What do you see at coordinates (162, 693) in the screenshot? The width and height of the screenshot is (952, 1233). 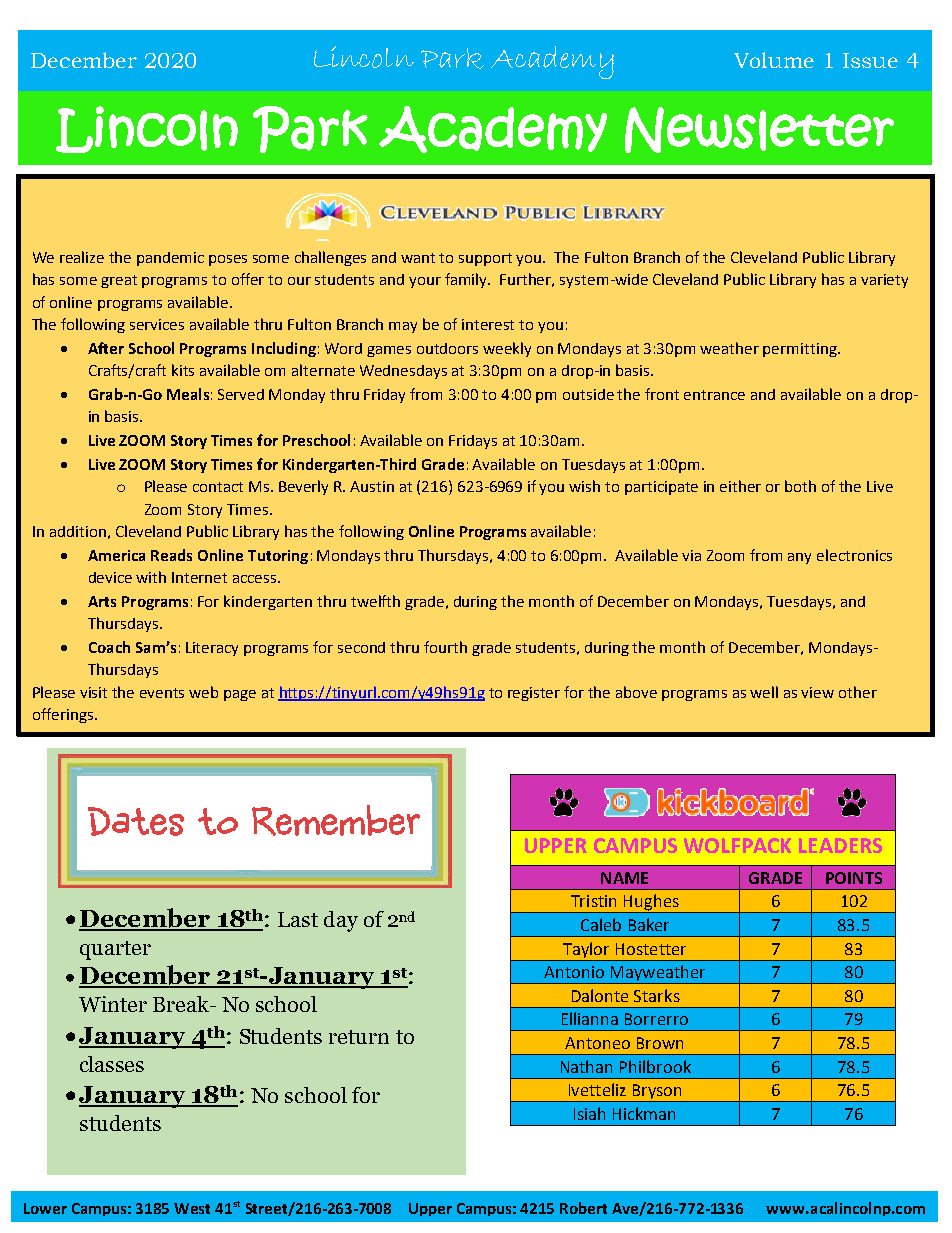 I see `events` at bounding box center [162, 693].
